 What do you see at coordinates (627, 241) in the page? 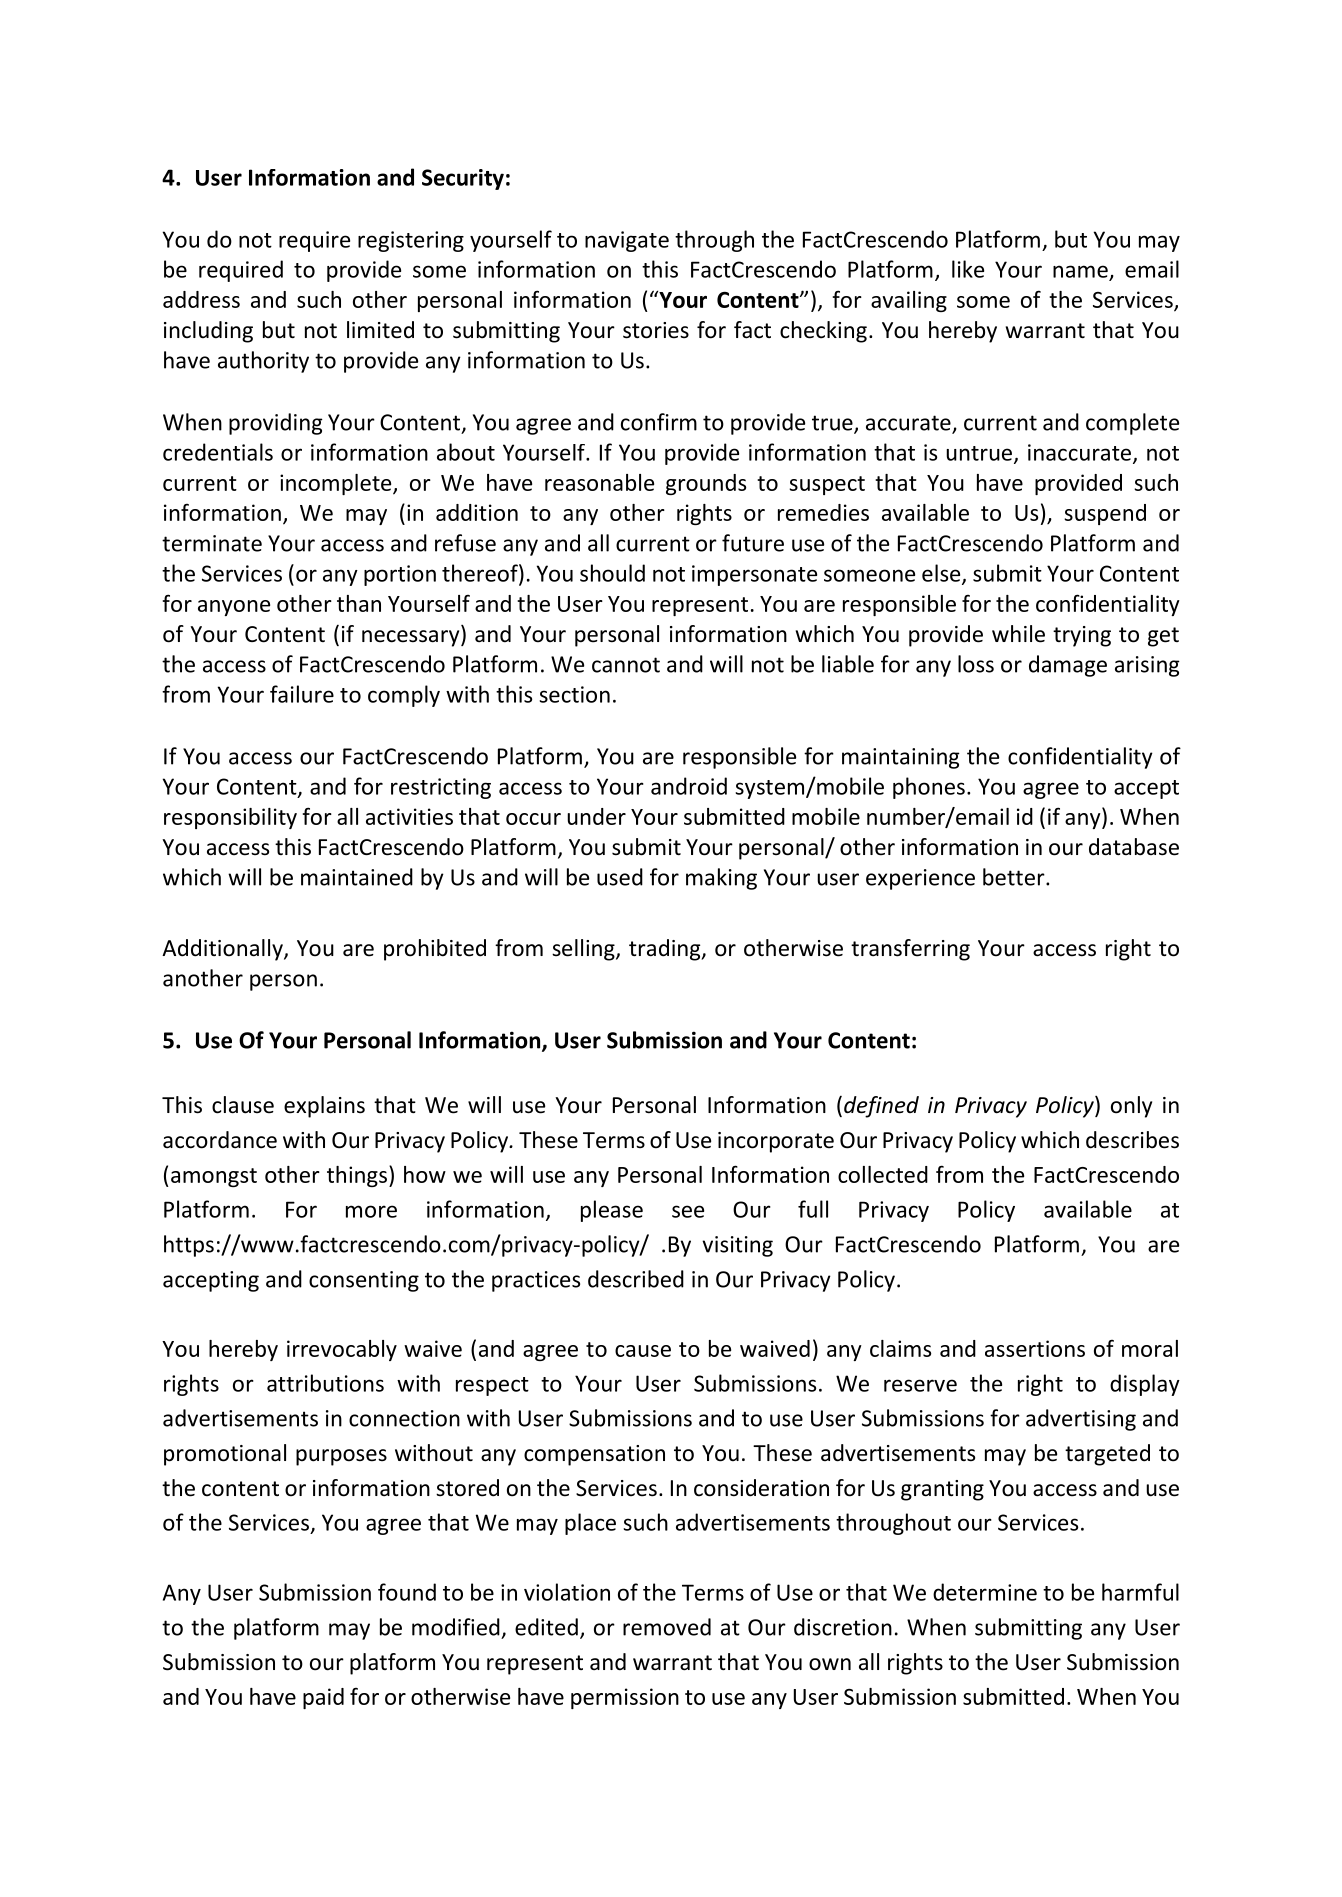
I see `navigate` at bounding box center [627, 241].
